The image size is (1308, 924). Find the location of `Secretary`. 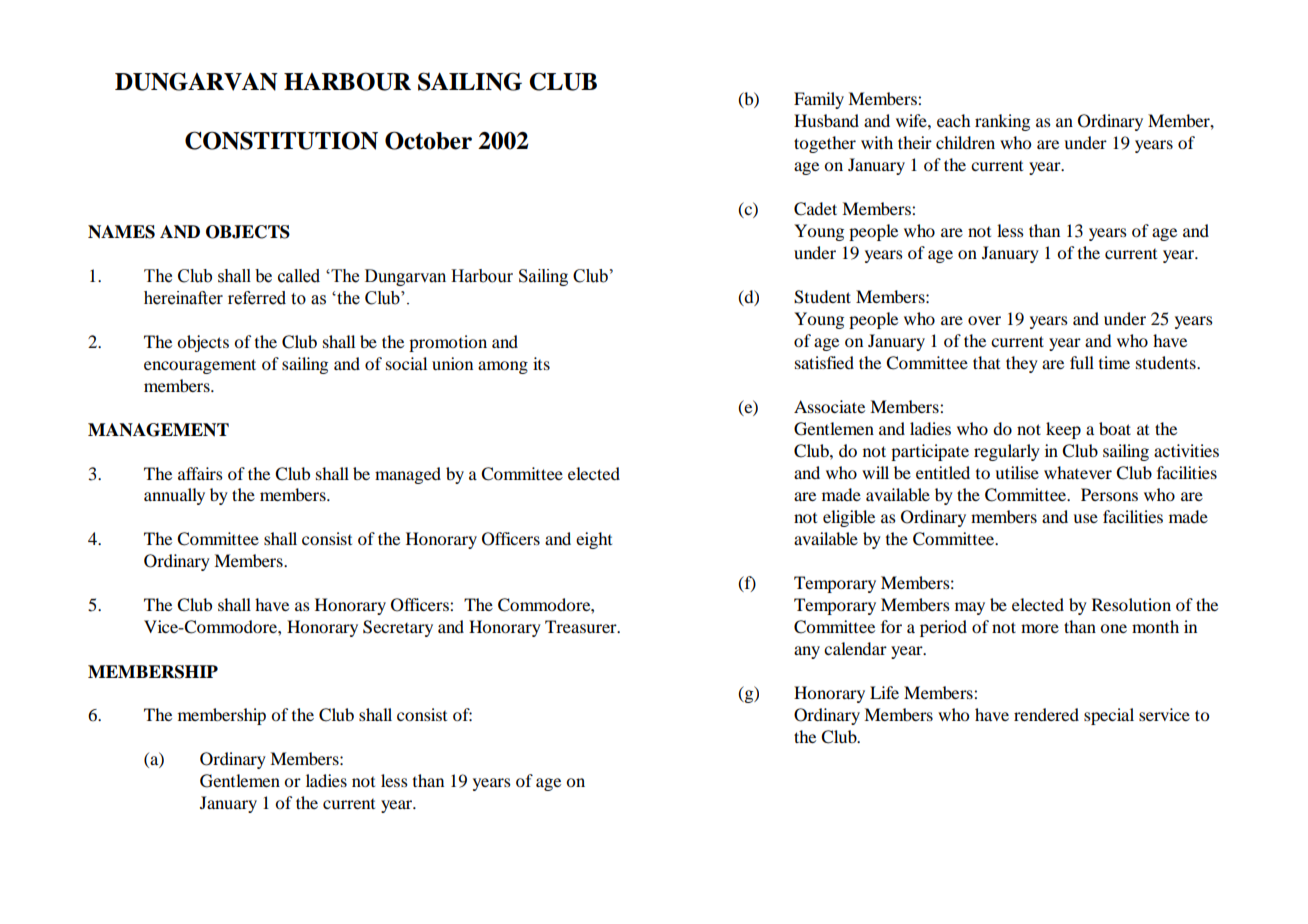

Secretary is located at coordinates (398, 628).
